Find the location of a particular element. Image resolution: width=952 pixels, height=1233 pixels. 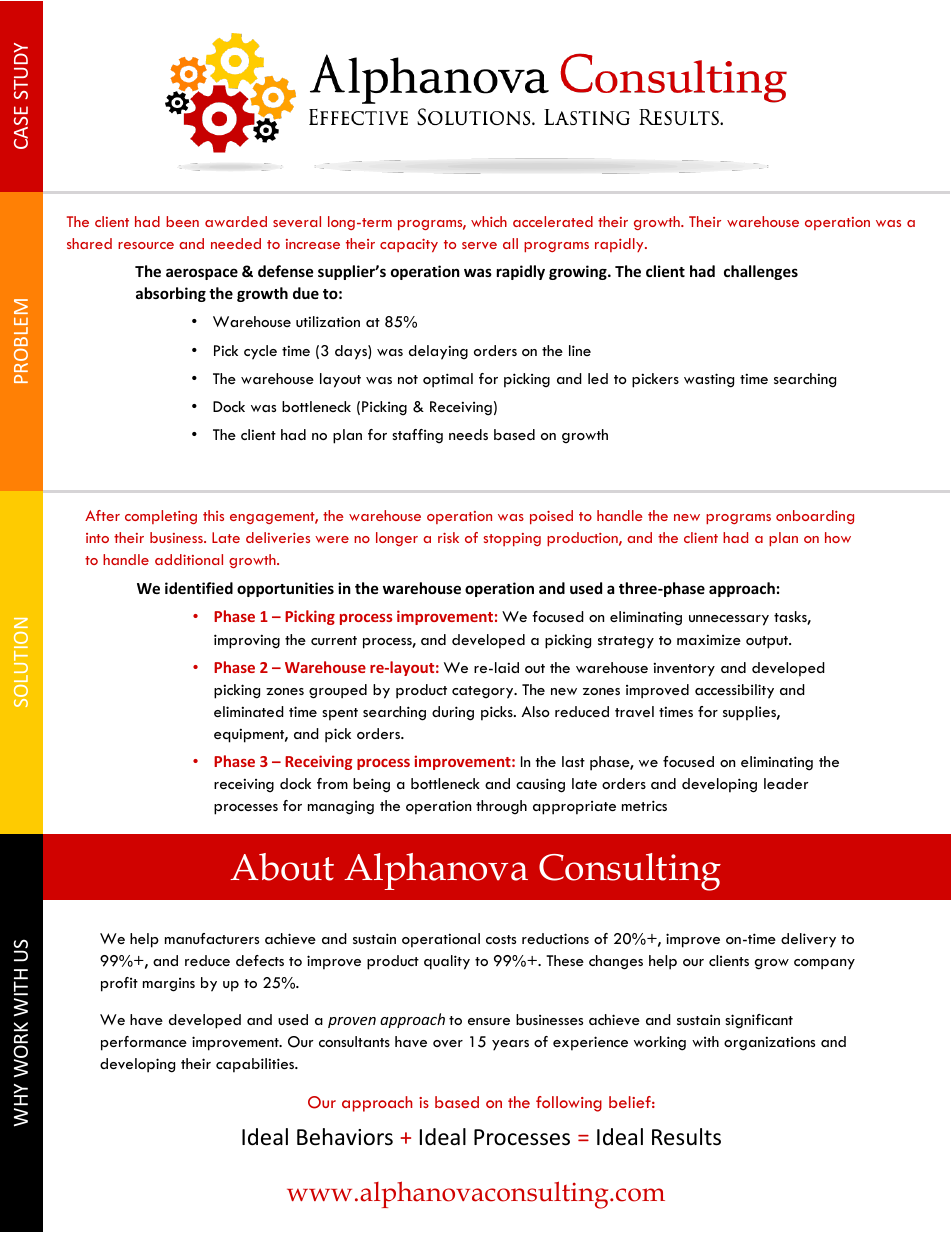

through is located at coordinates (501, 807).
